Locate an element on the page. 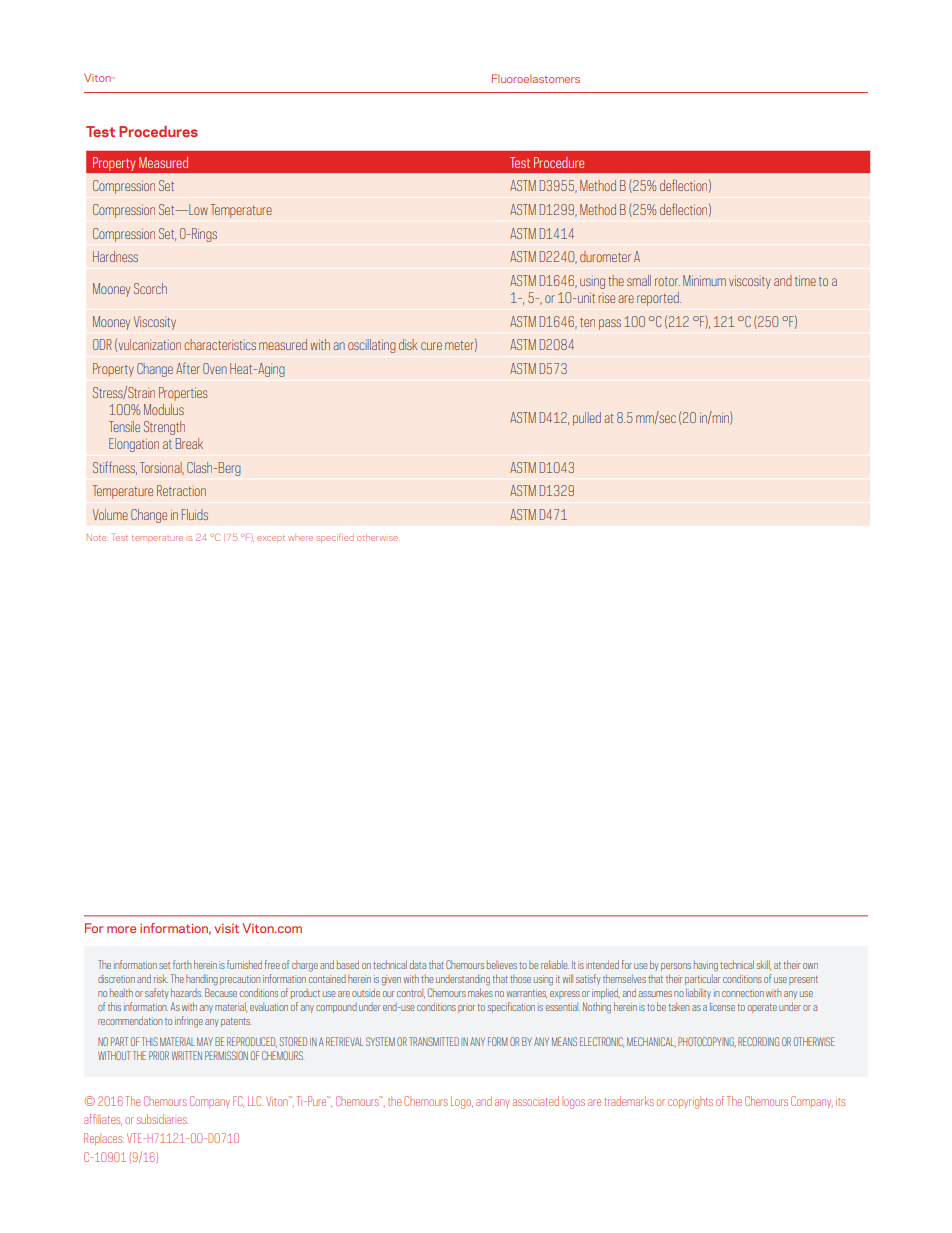  having is located at coordinates (706, 966).
